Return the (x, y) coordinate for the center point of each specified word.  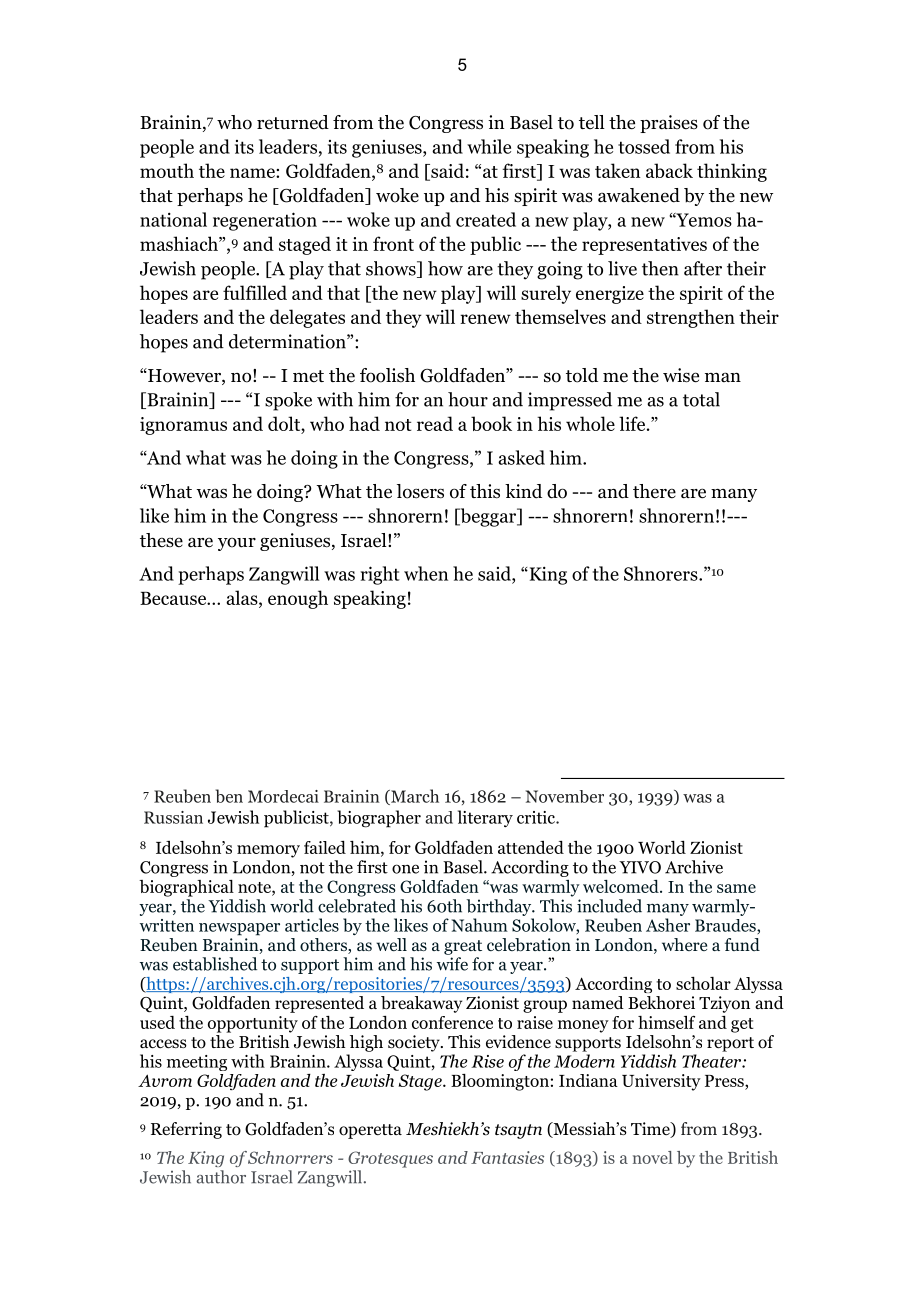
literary (485, 818)
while (489, 146)
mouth (167, 170)
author (221, 1177)
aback (669, 170)
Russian (173, 817)
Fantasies (507, 1157)
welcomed (622, 886)
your (237, 544)
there (654, 491)
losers (420, 491)
